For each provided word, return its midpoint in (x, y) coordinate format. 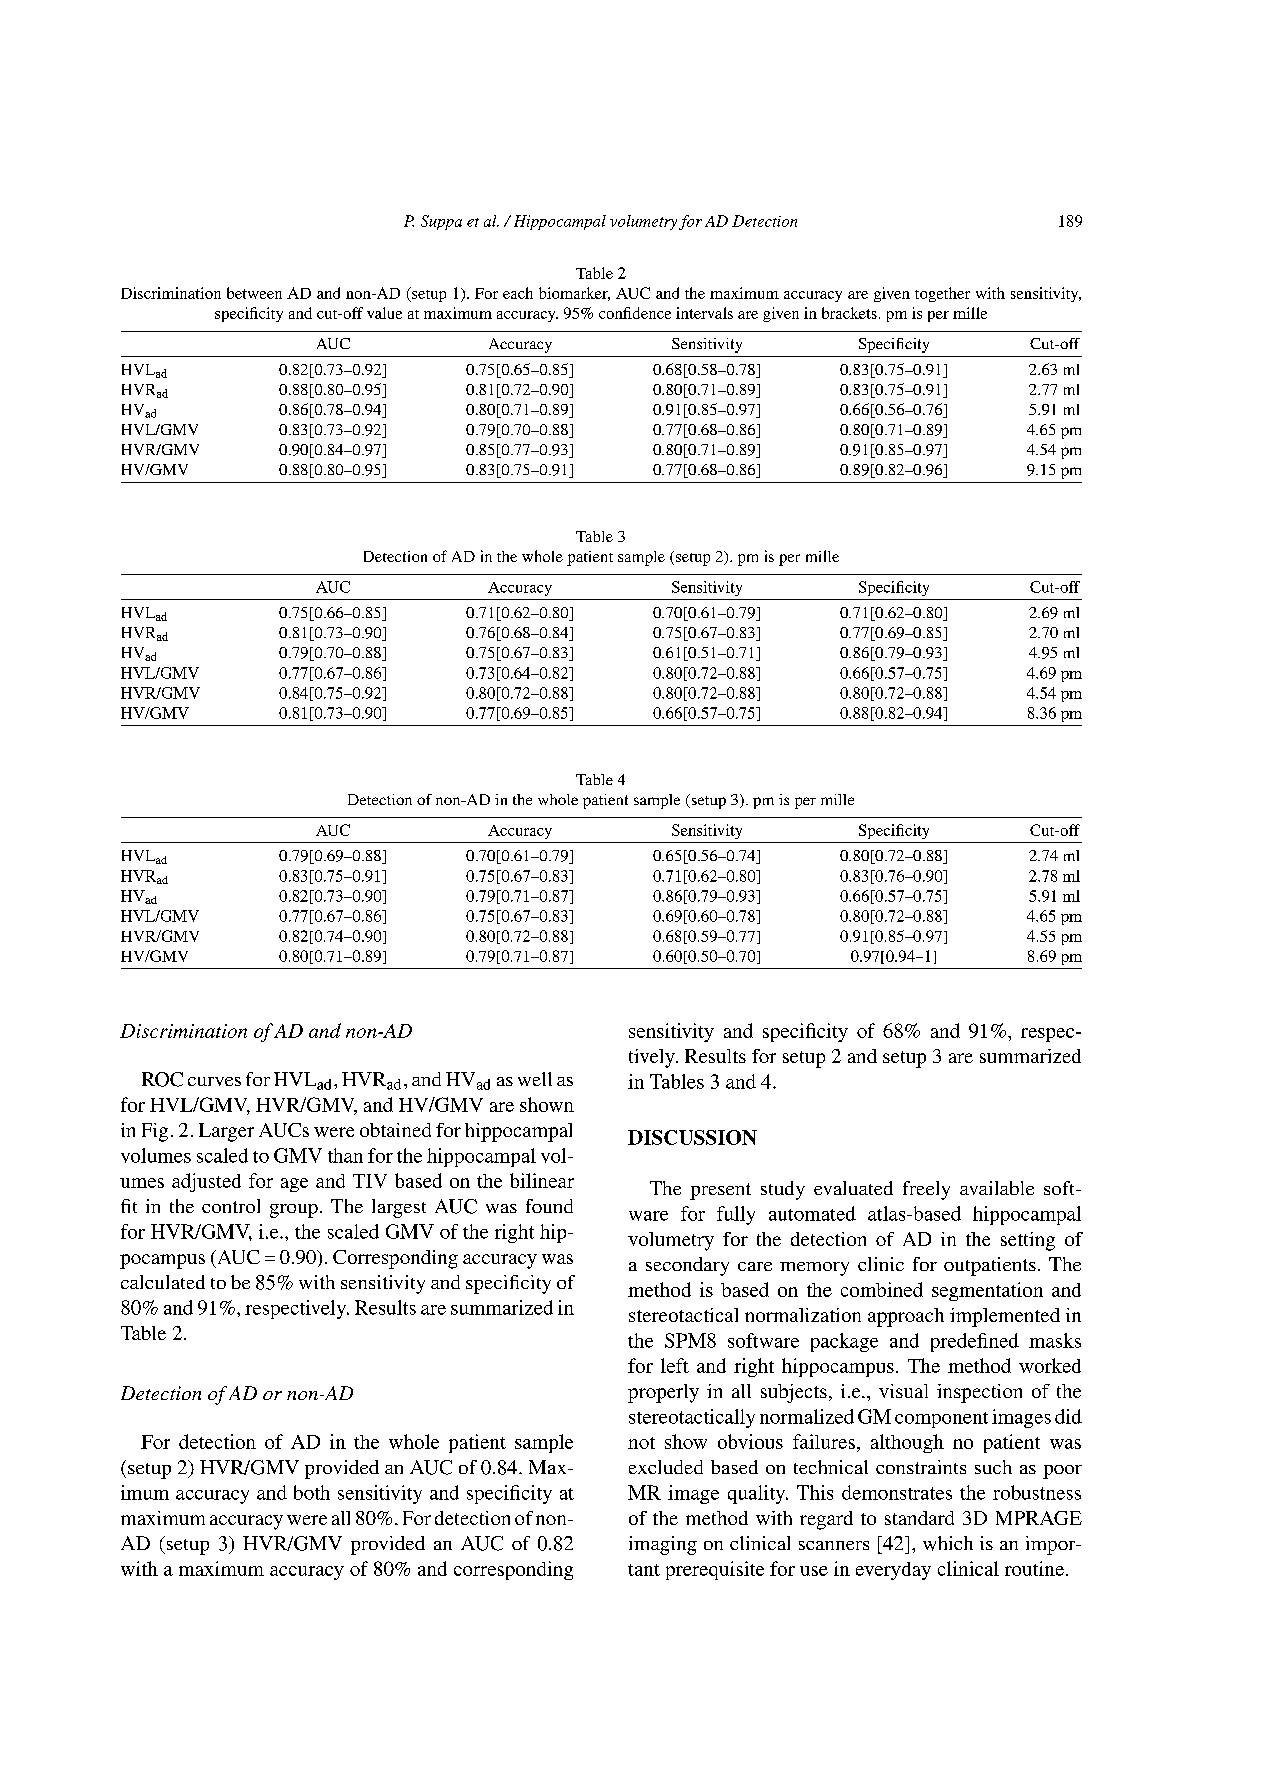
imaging (663, 1545)
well (535, 1079)
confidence (635, 313)
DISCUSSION (692, 1137)
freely (926, 1190)
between (254, 293)
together (942, 294)
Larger (226, 1132)
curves (214, 1081)
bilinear (542, 1180)
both (312, 1492)
